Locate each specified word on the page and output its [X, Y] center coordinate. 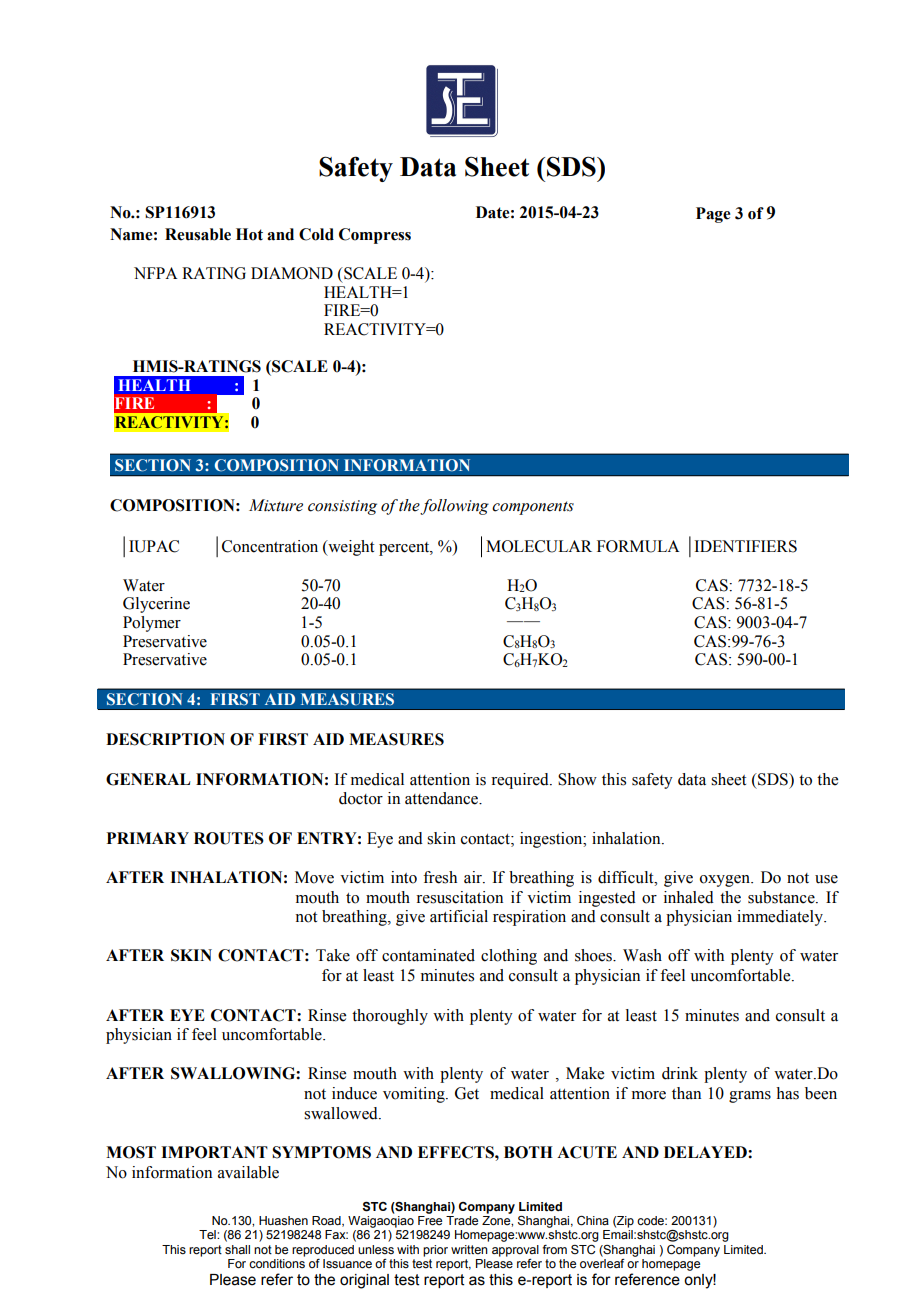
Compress [375, 236]
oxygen [726, 881]
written [469, 1249]
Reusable [198, 234]
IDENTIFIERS [745, 546]
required [521, 781]
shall [237, 1249]
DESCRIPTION [165, 739]
